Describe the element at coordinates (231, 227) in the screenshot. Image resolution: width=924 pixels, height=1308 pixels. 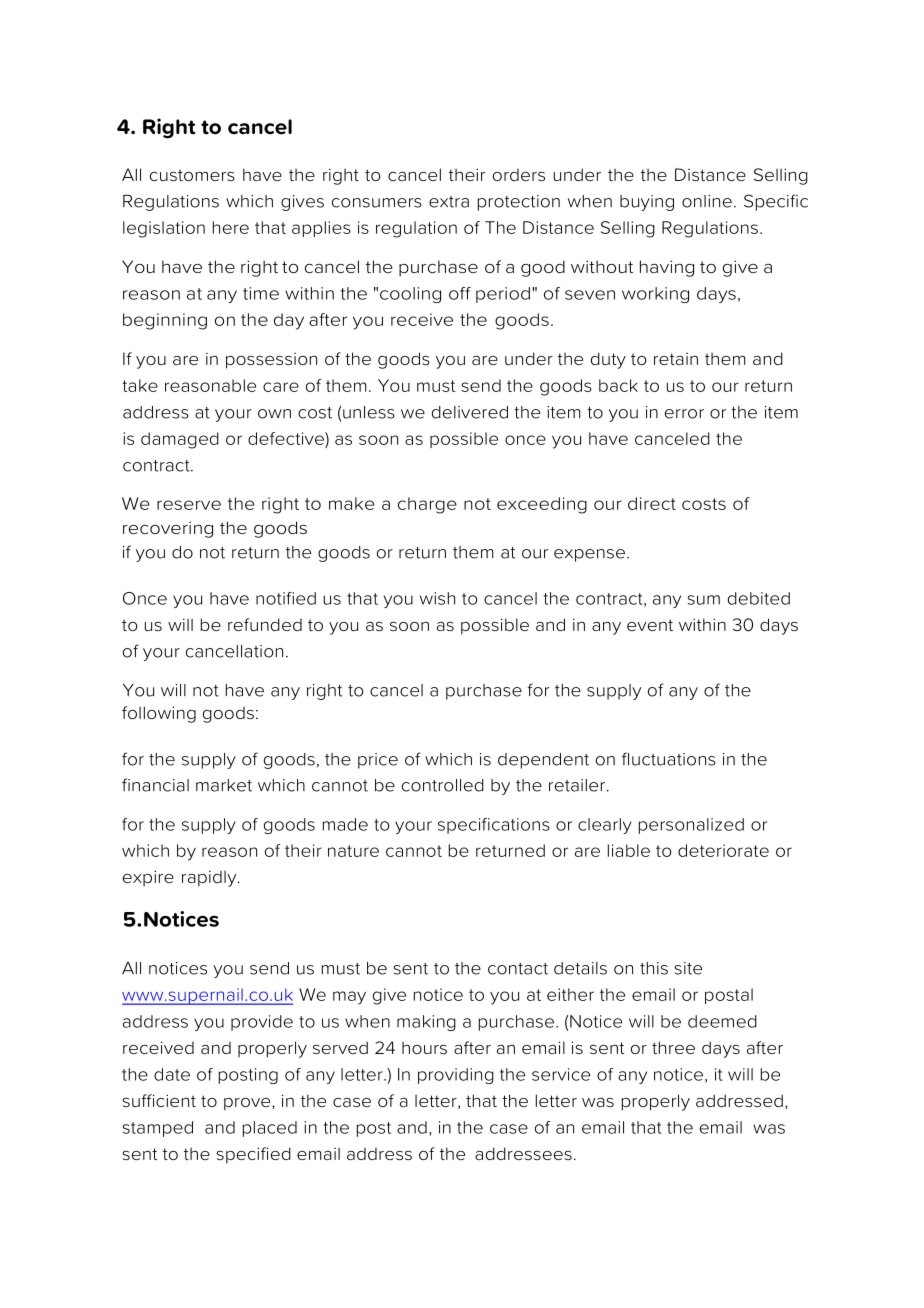
I see `here` at that location.
